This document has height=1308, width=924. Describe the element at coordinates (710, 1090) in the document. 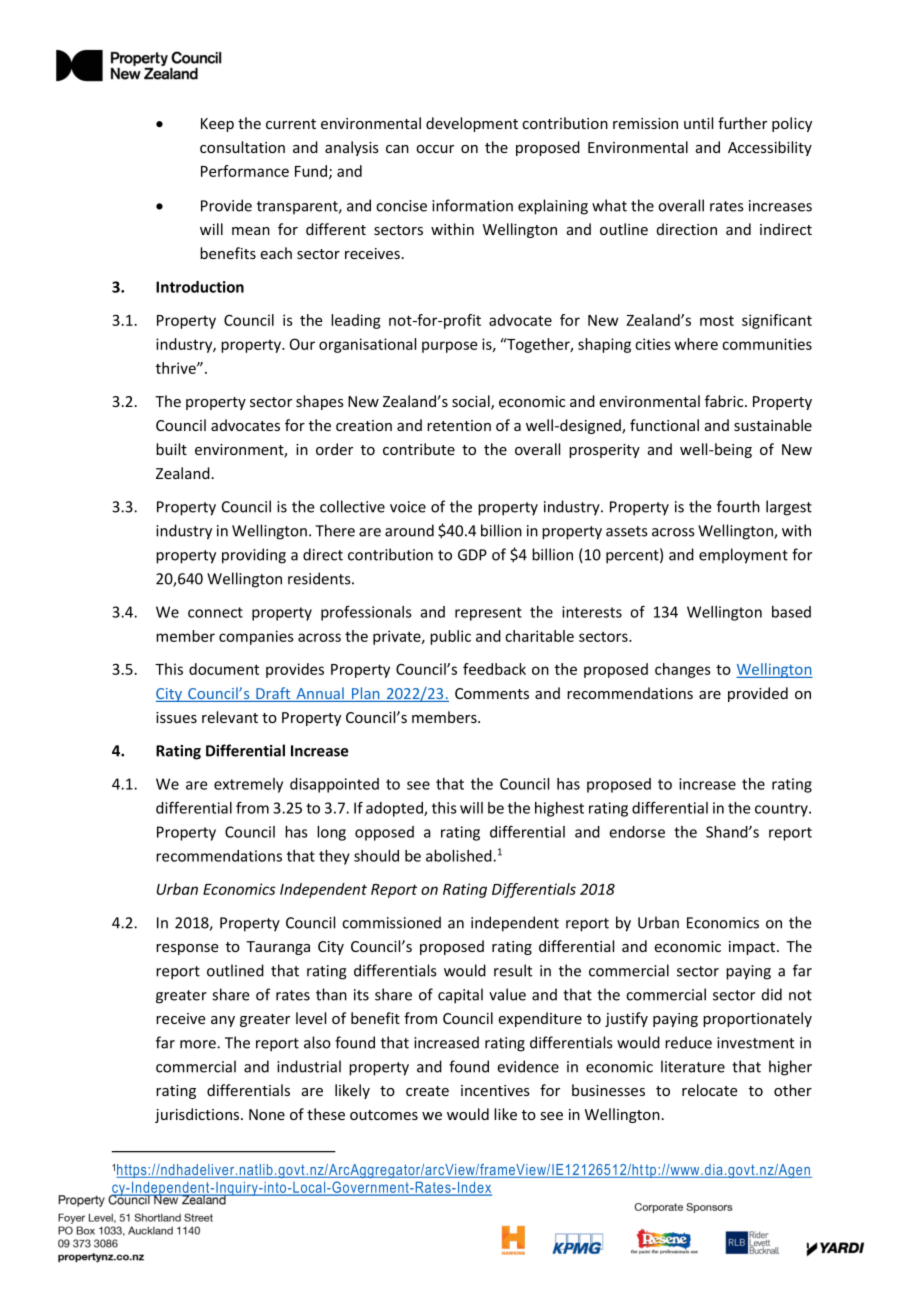

I see `relocate` at that location.
